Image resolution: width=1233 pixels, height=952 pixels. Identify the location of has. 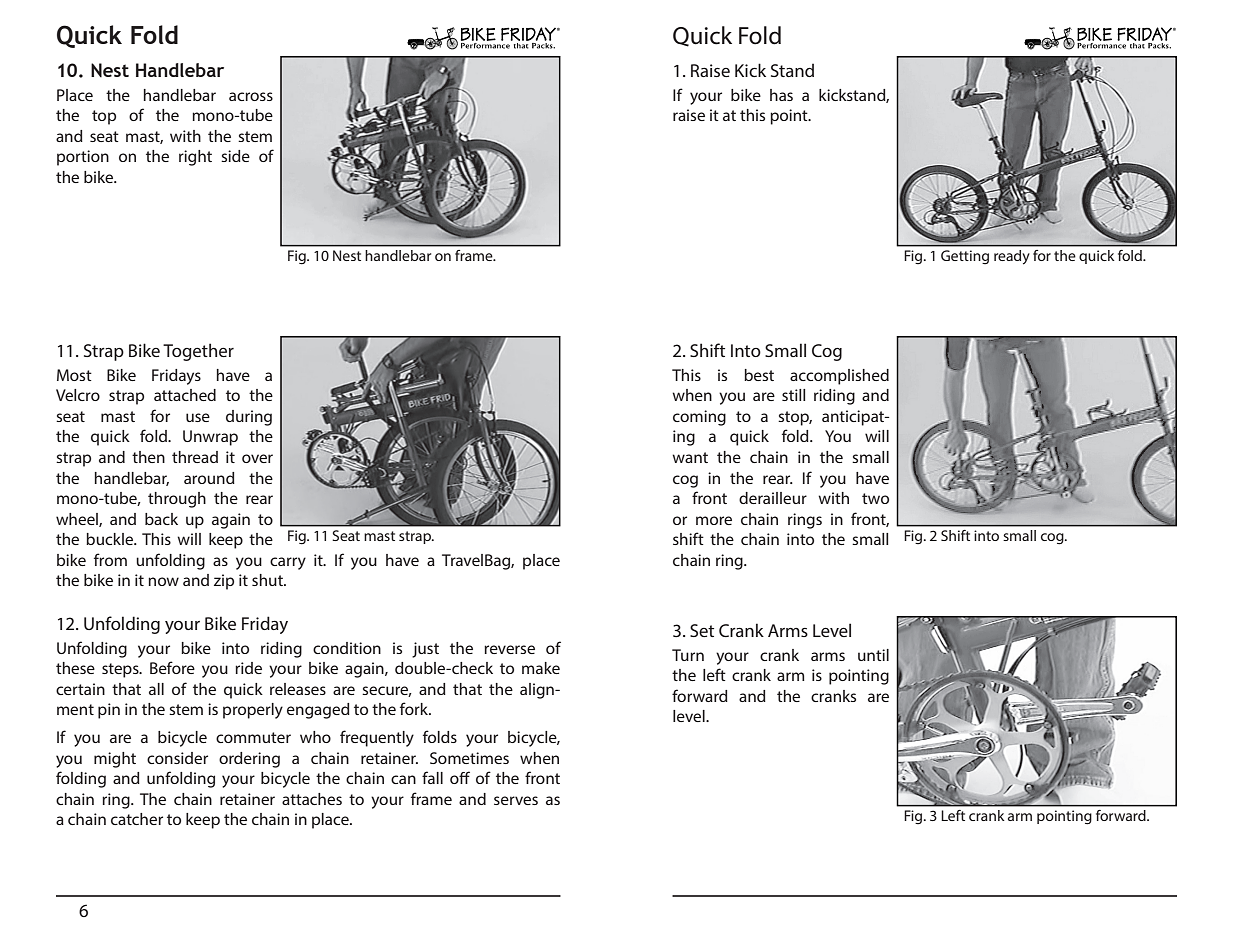
(781, 95).
